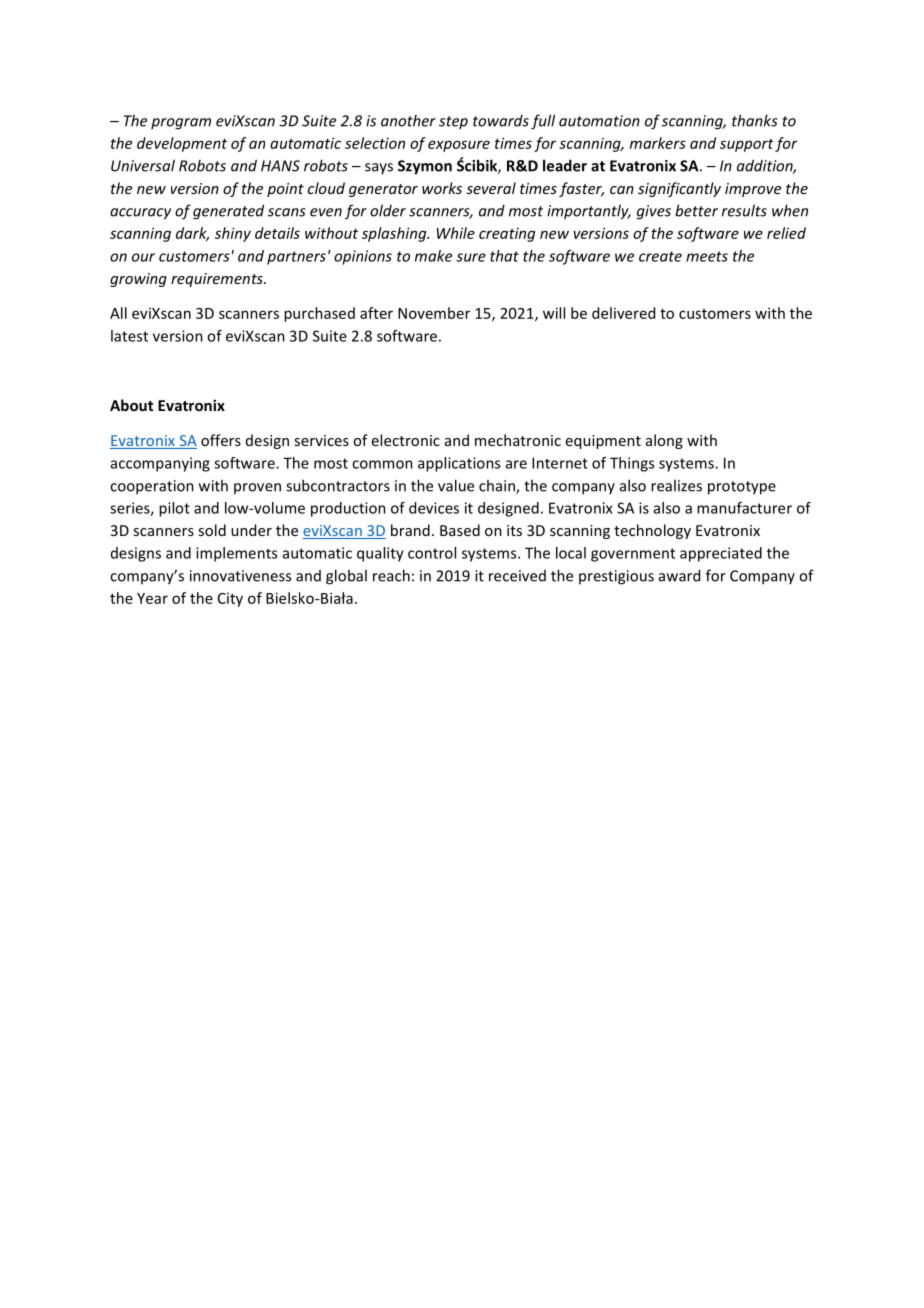  Describe the element at coordinates (221, 440) in the screenshot. I see `offers` at that location.
